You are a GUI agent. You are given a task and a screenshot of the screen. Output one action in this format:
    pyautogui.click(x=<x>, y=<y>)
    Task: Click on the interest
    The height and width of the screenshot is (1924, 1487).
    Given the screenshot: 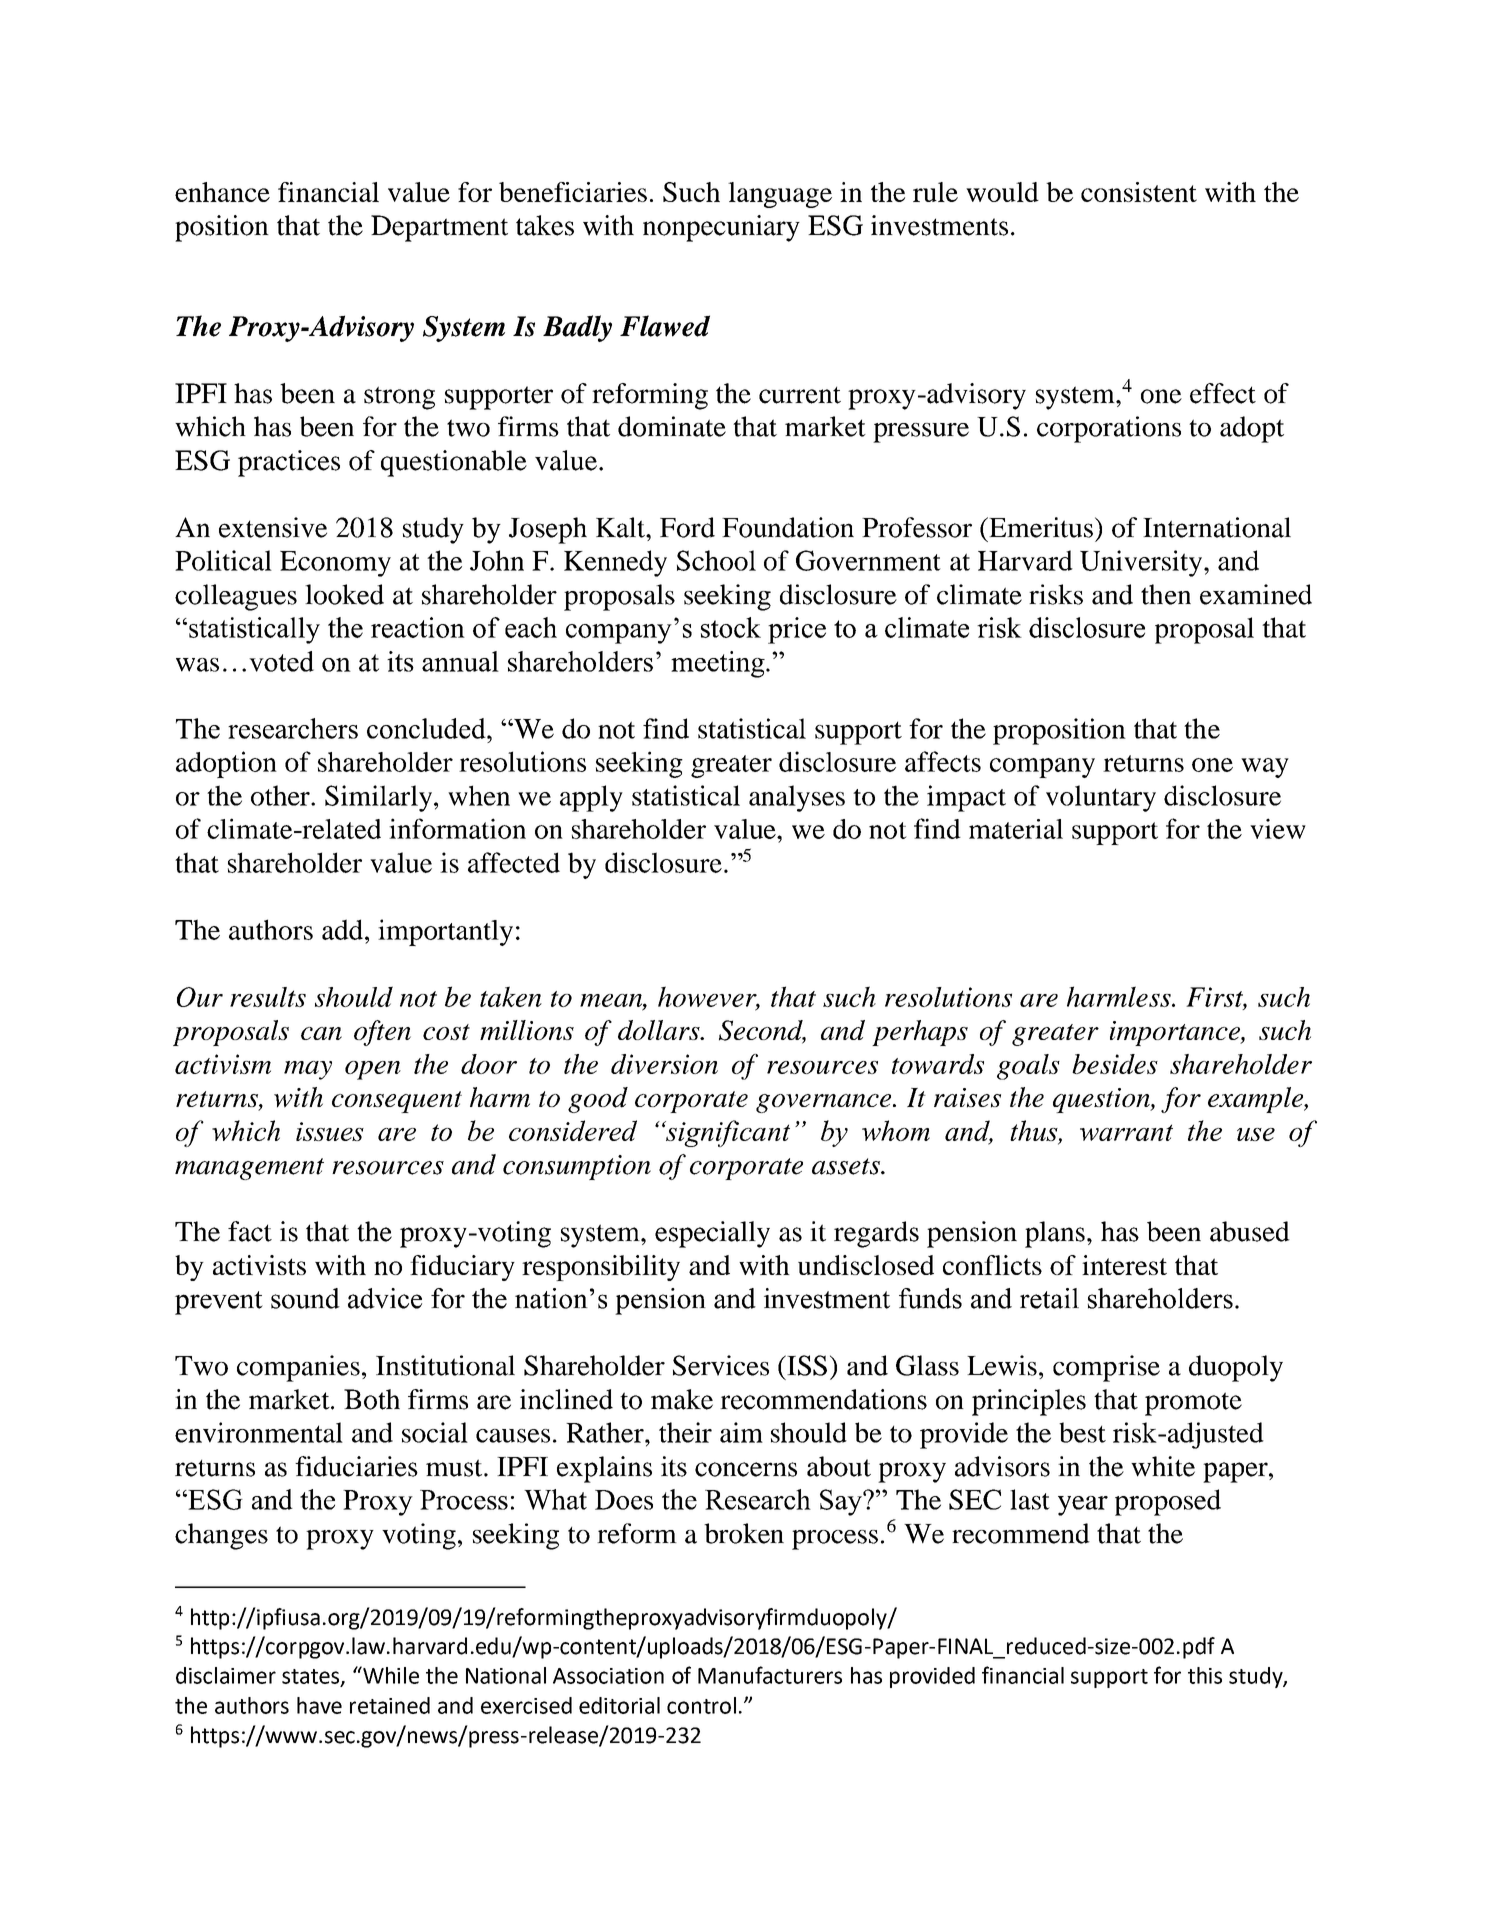 What is the action you would take?
    pyautogui.click(x=1124, y=1265)
